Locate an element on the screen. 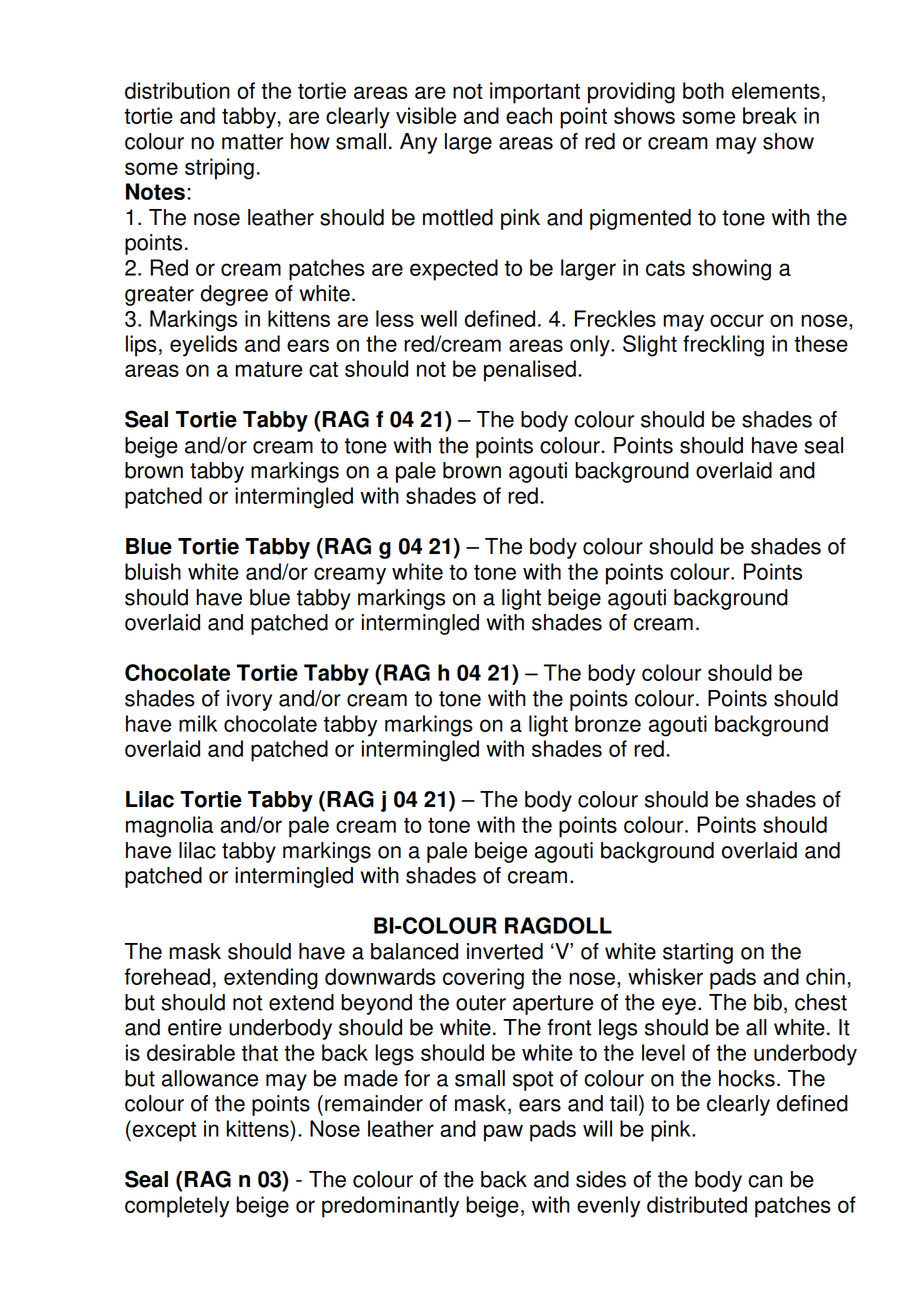  milk is located at coordinates (198, 723).
